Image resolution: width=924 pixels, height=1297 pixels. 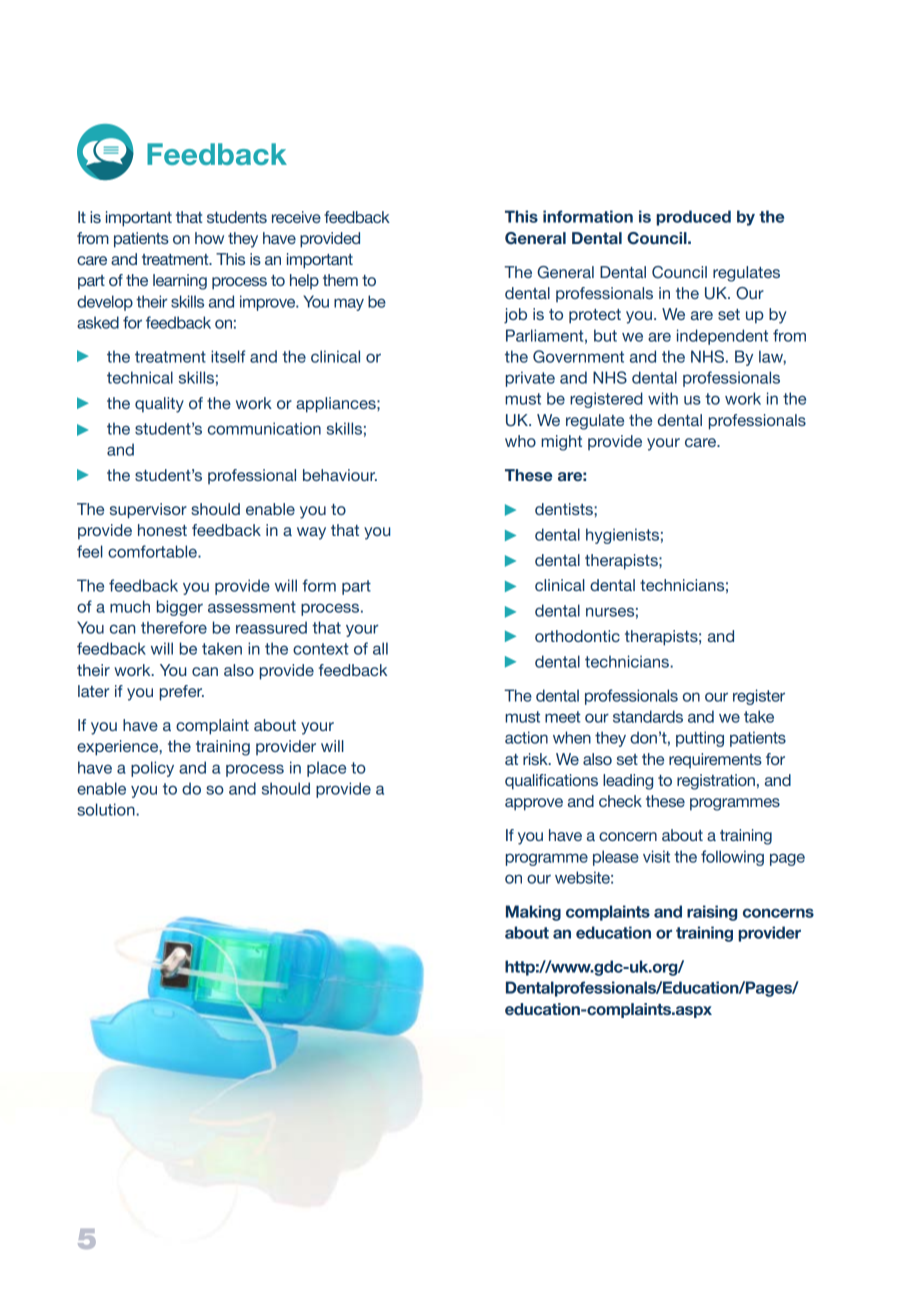 I want to click on place, so click(x=326, y=769).
